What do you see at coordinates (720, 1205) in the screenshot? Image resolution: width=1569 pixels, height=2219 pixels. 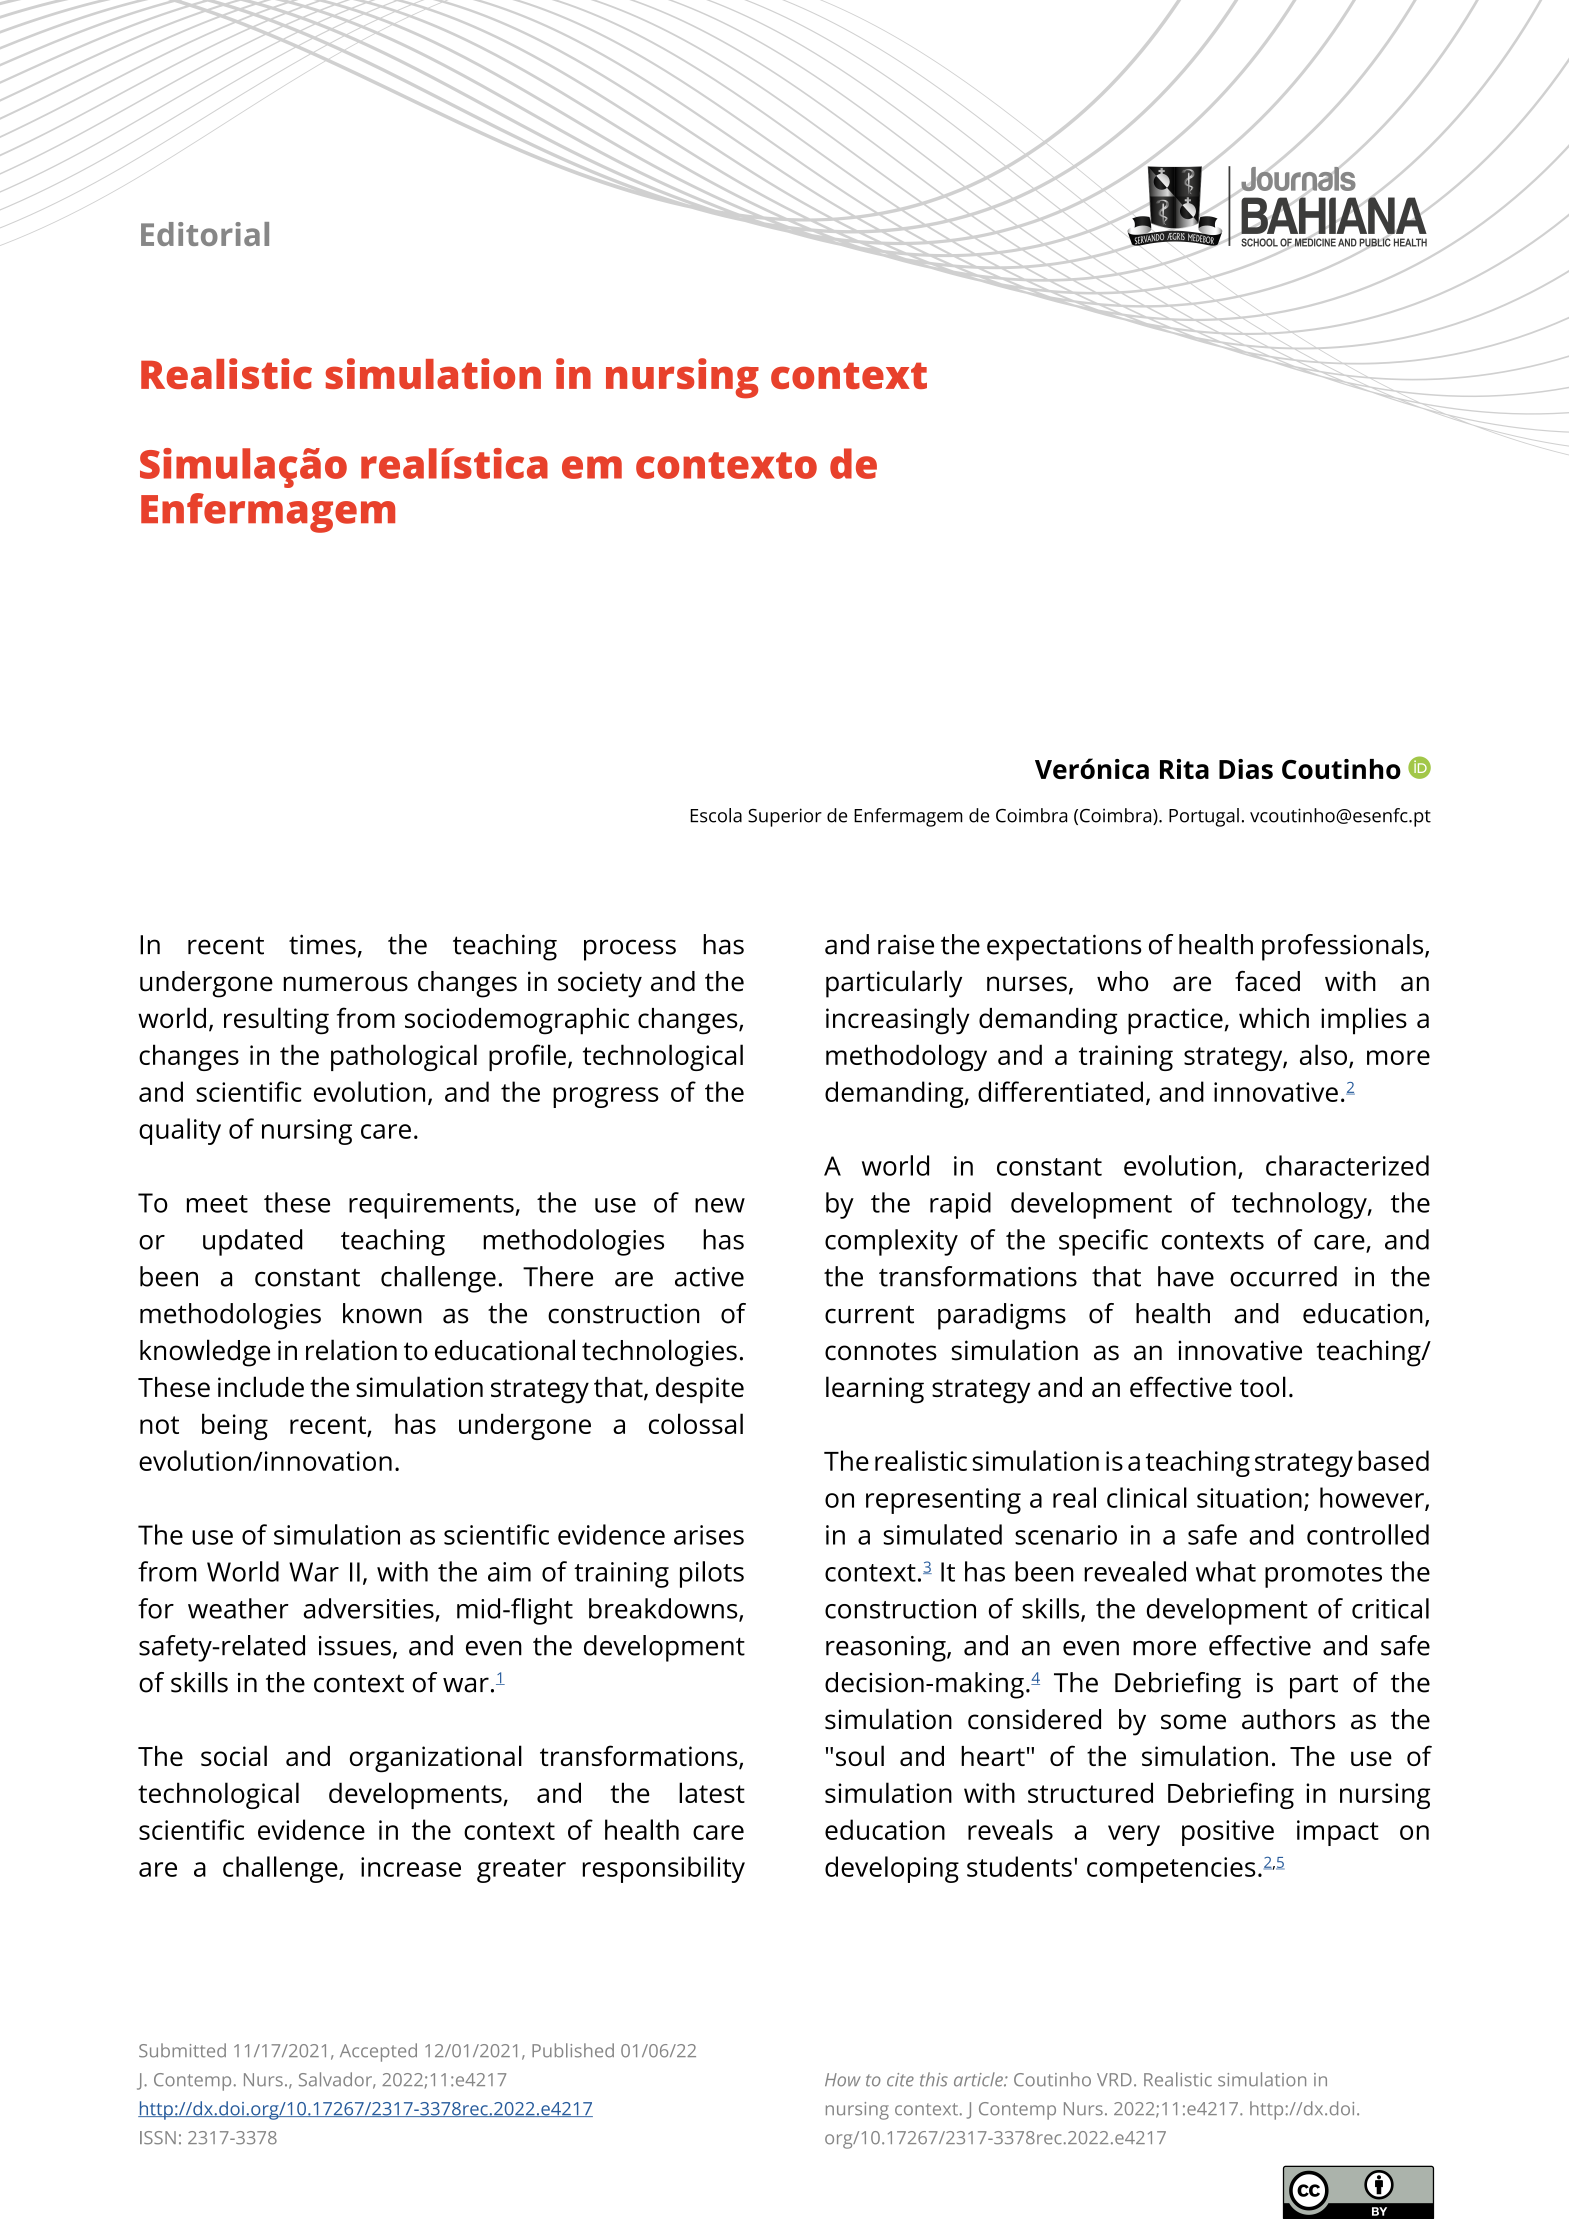 I see `new` at bounding box center [720, 1205].
